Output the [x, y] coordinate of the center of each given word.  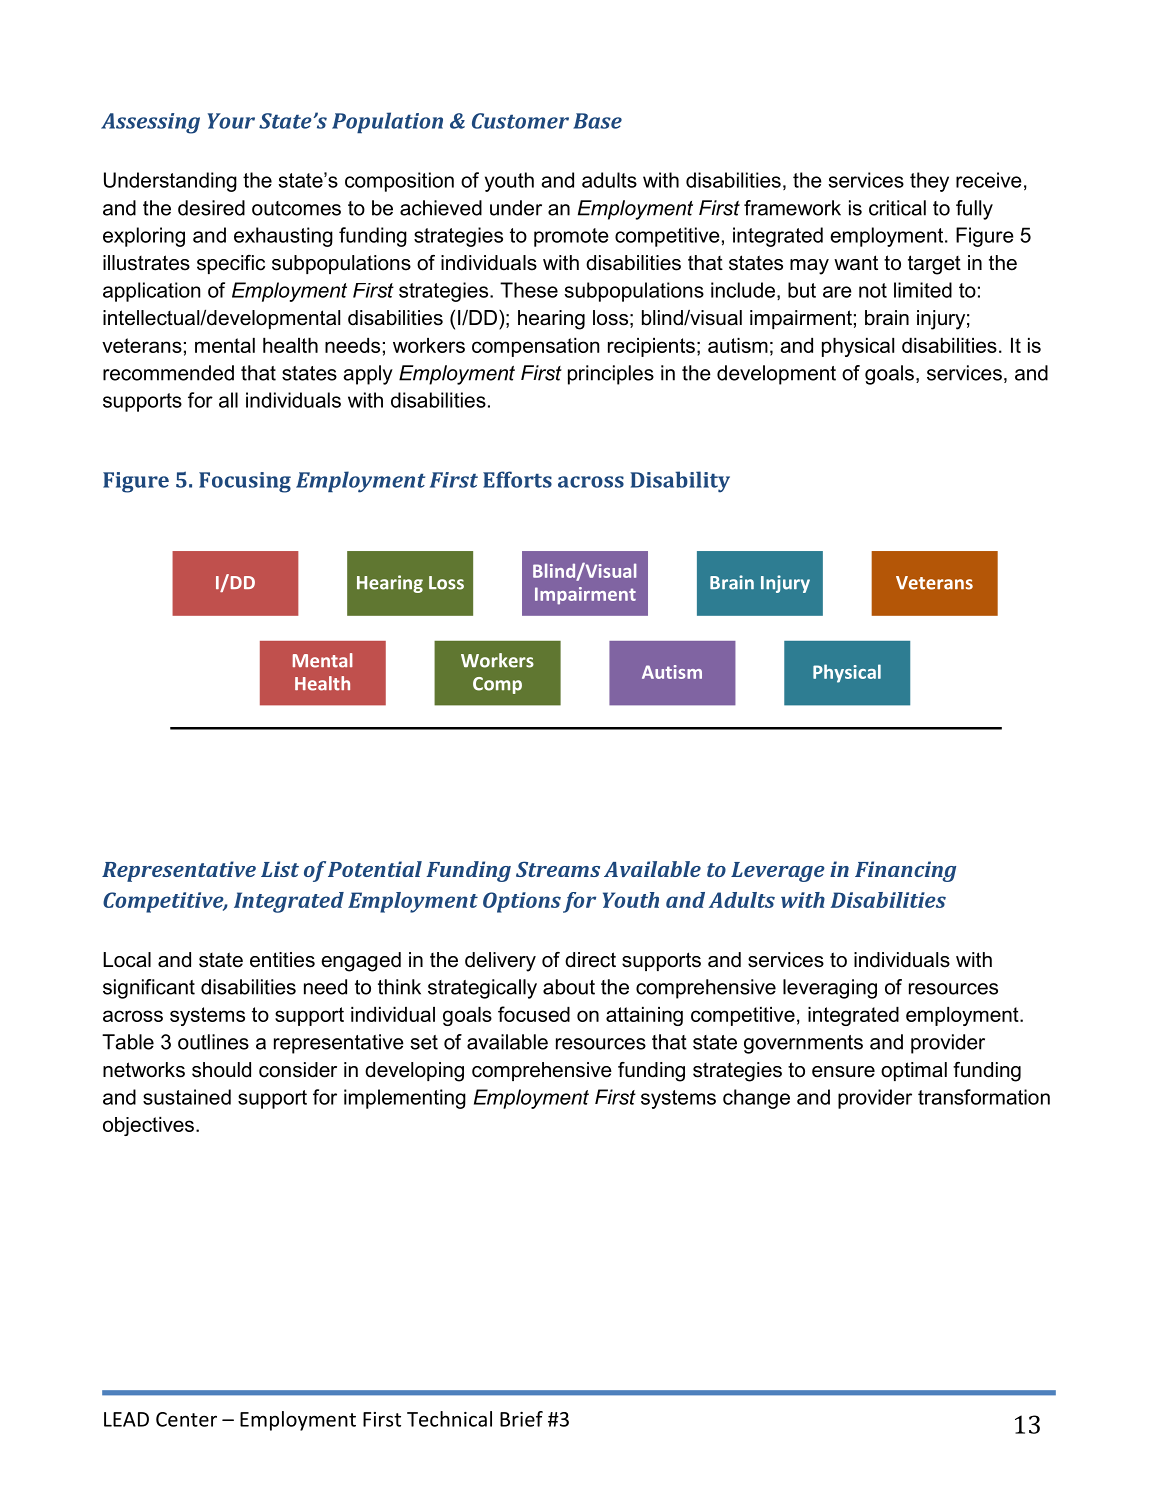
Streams [558, 869]
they [929, 182]
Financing [905, 871]
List [280, 869]
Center [186, 1419]
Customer [520, 121]
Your [231, 121]
